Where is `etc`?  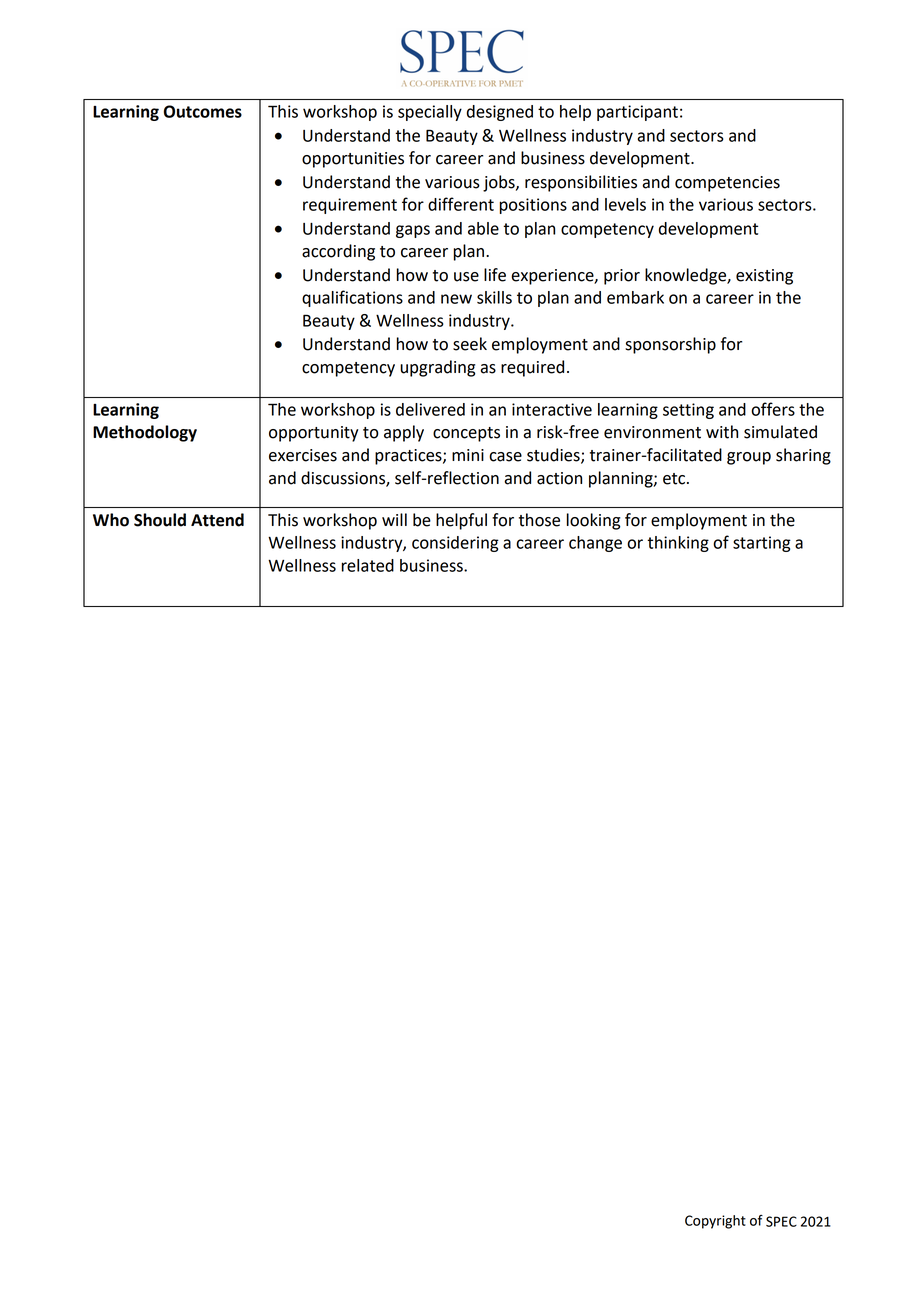
etc is located at coordinates (675, 479).
